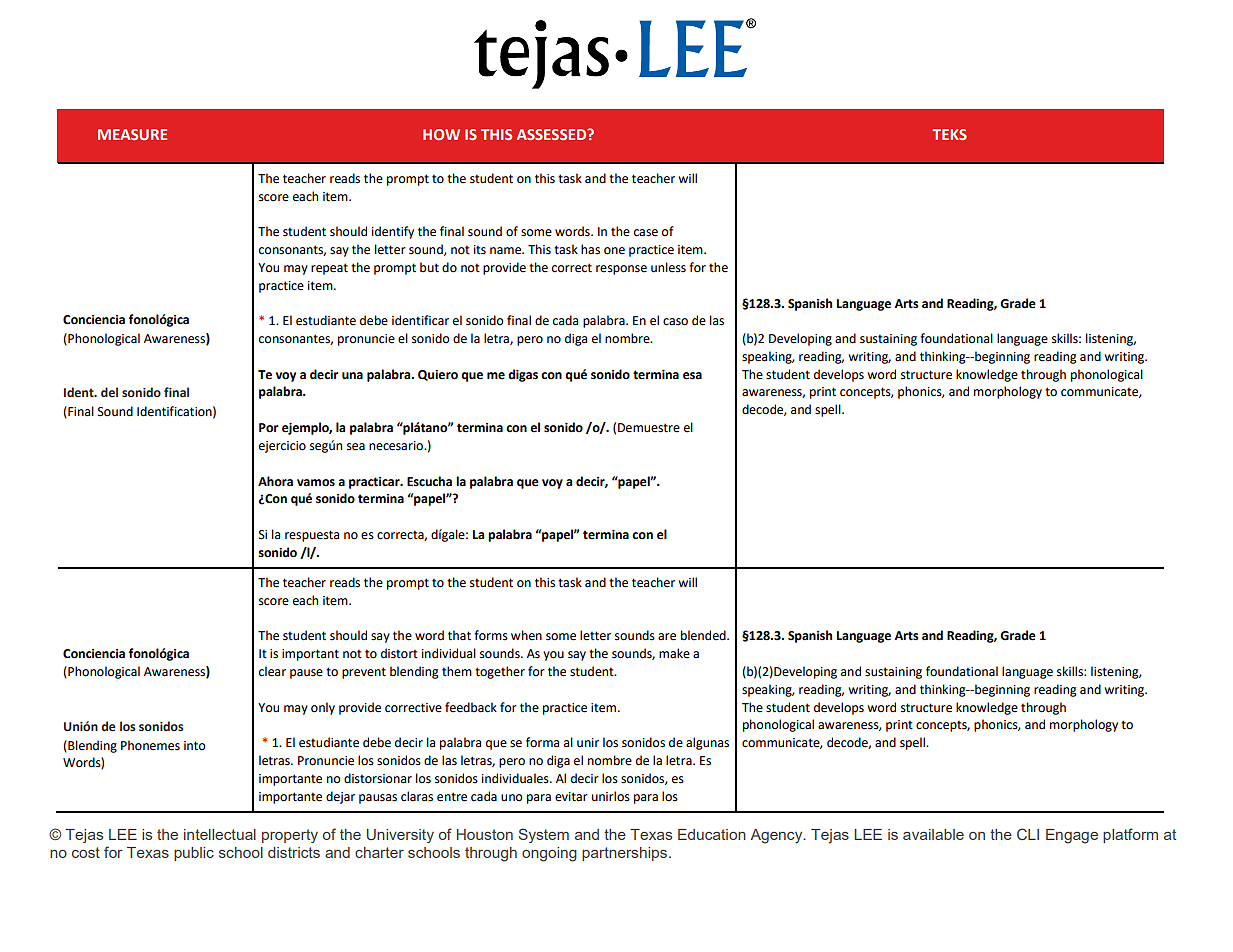 The image size is (1233, 952). What do you see at coordinates (275, 481) in the document?
I see `Ahora` at bounding box center [275, 481].
